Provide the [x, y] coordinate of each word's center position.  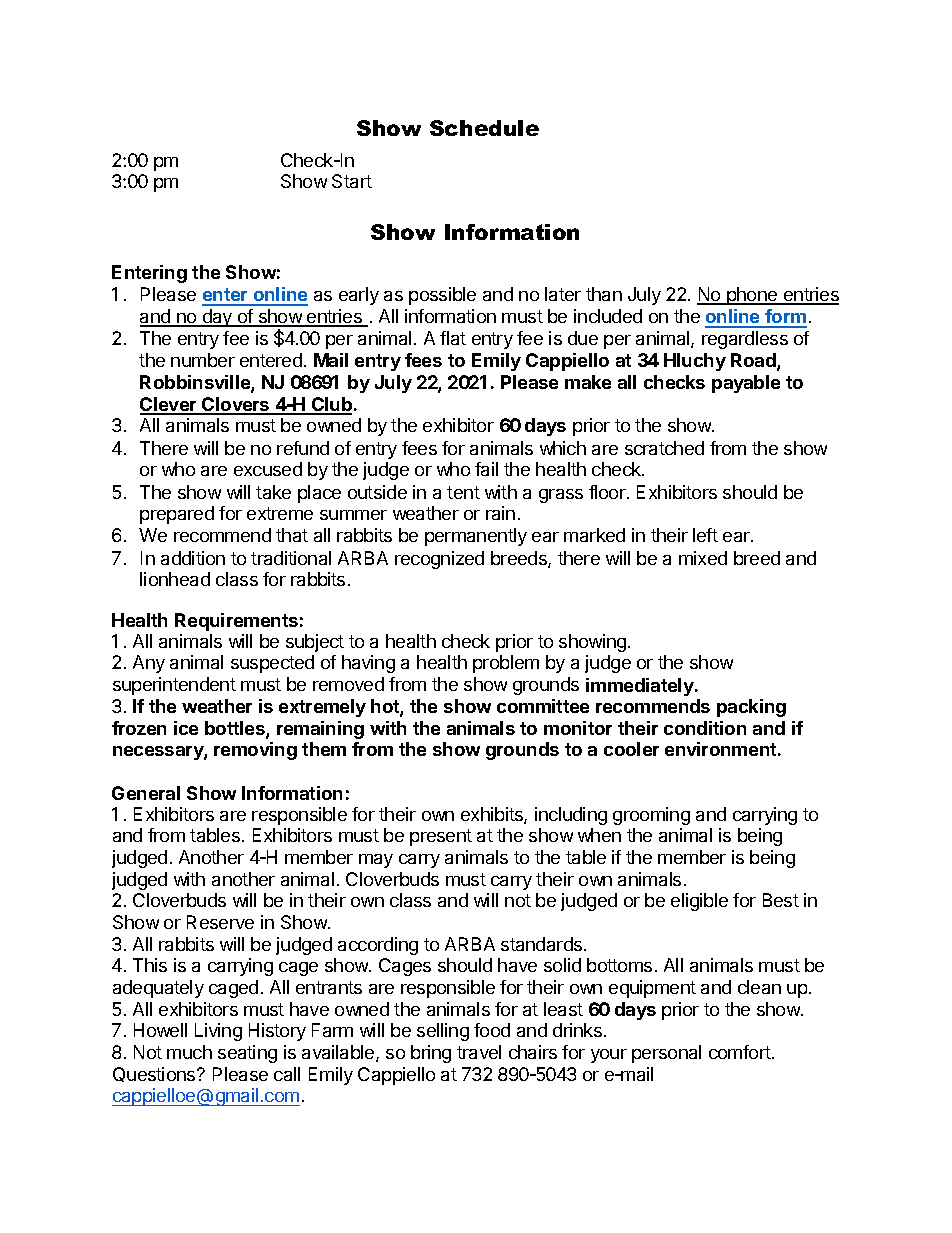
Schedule [484, 128]
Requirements [236, 622]
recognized [439, 560]
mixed [703, 558]
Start [352, 181]
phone [752, 296]
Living [218, 1032]
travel [479, 1052]
